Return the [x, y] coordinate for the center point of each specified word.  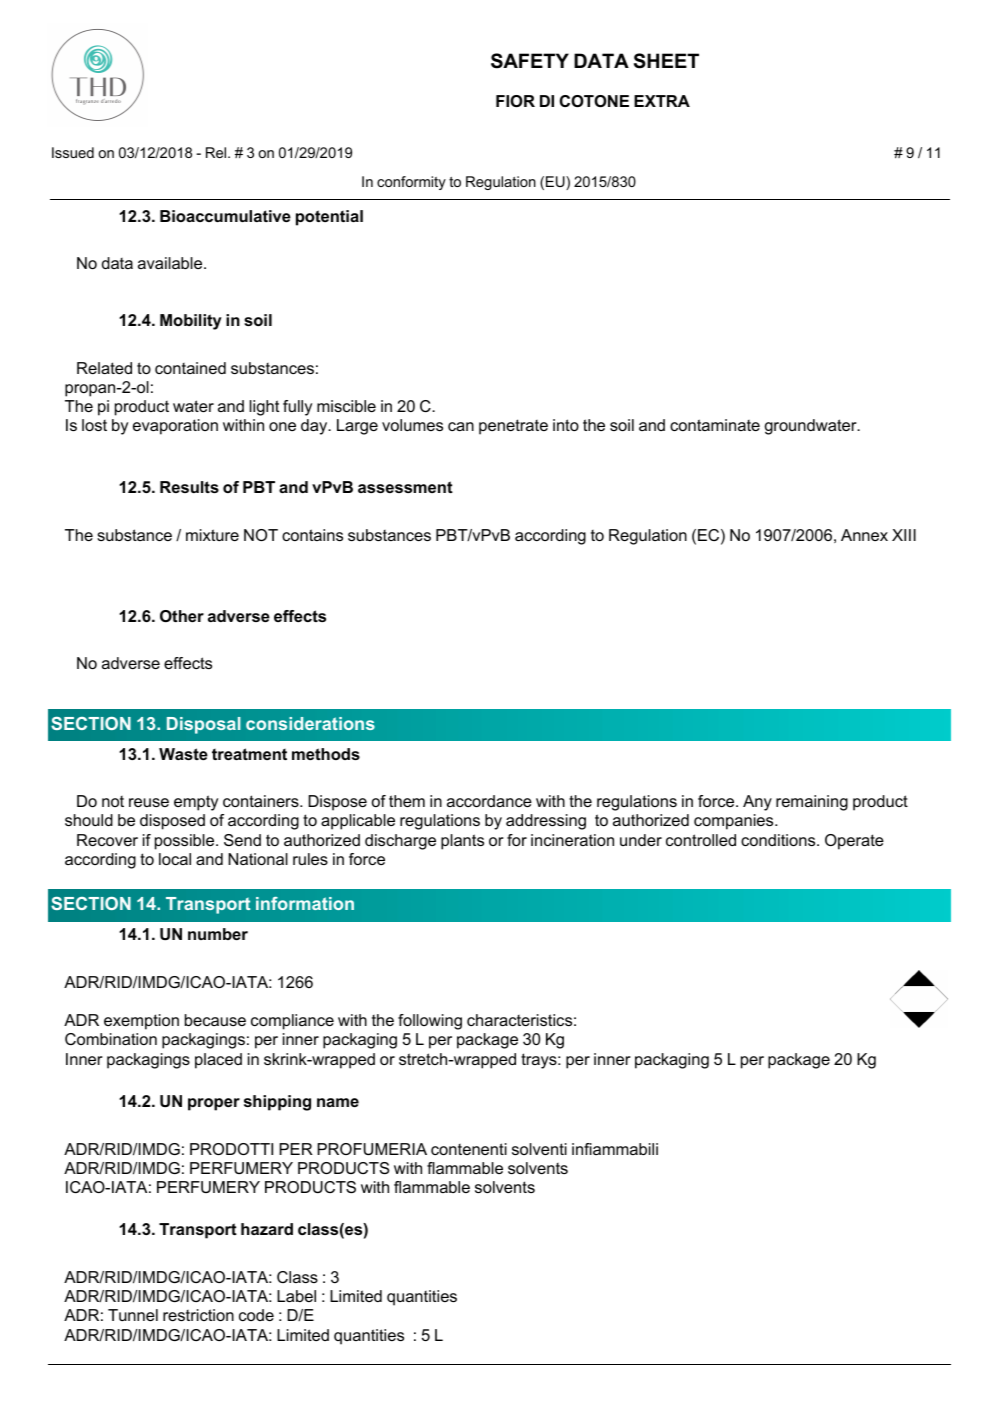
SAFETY [530, 61]
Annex [864, 535]
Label [296, 1296]
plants [462, 842]
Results [189, 487]
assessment [405, 487]
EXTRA [662, 101]
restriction [198, 1315]
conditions [779, 840]
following [430, 1022]
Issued [73, 152]
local [175, 859]
